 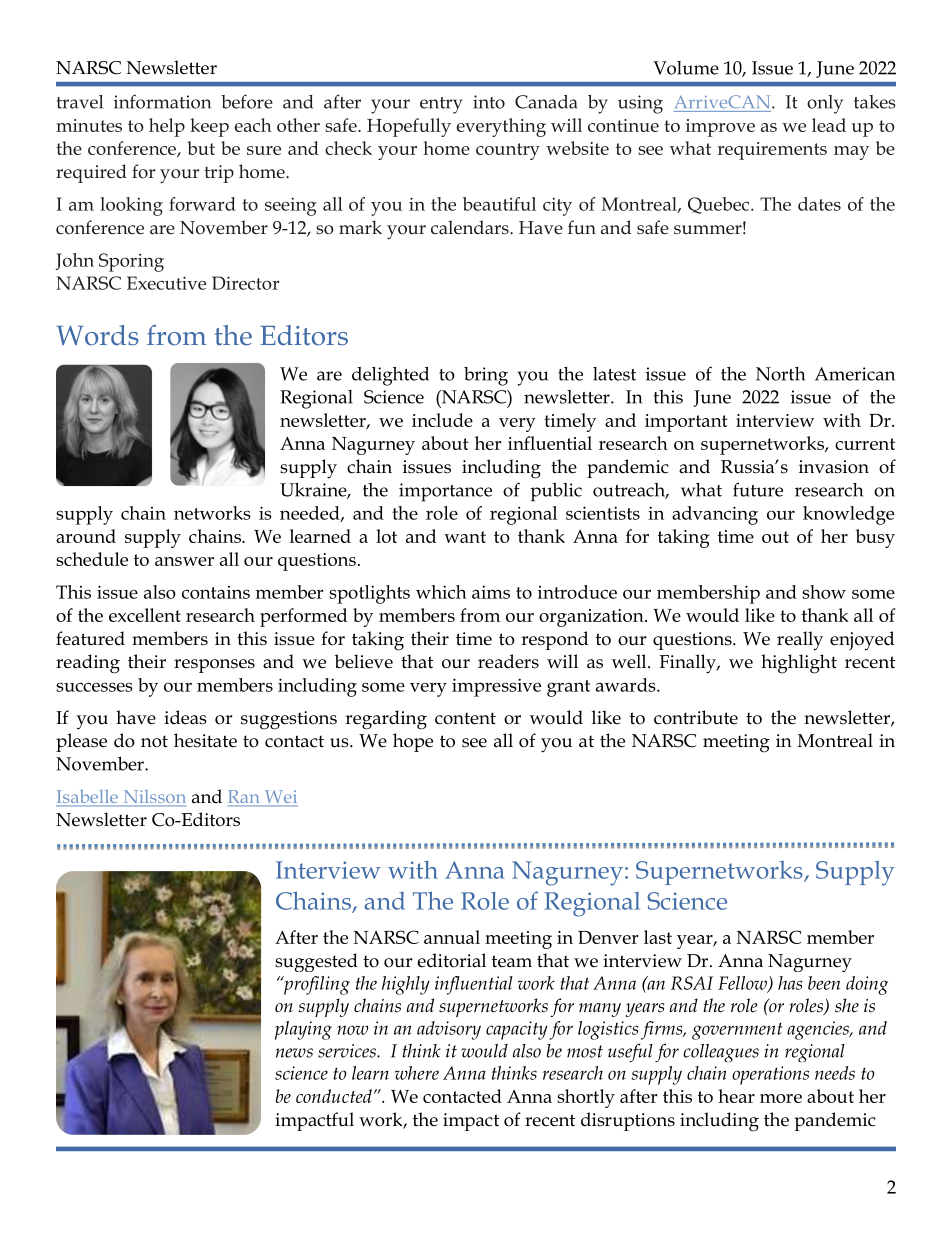 What do you see at coordinates (489, 102) in the document?
I see `into` at bounding box center [489, 102].
